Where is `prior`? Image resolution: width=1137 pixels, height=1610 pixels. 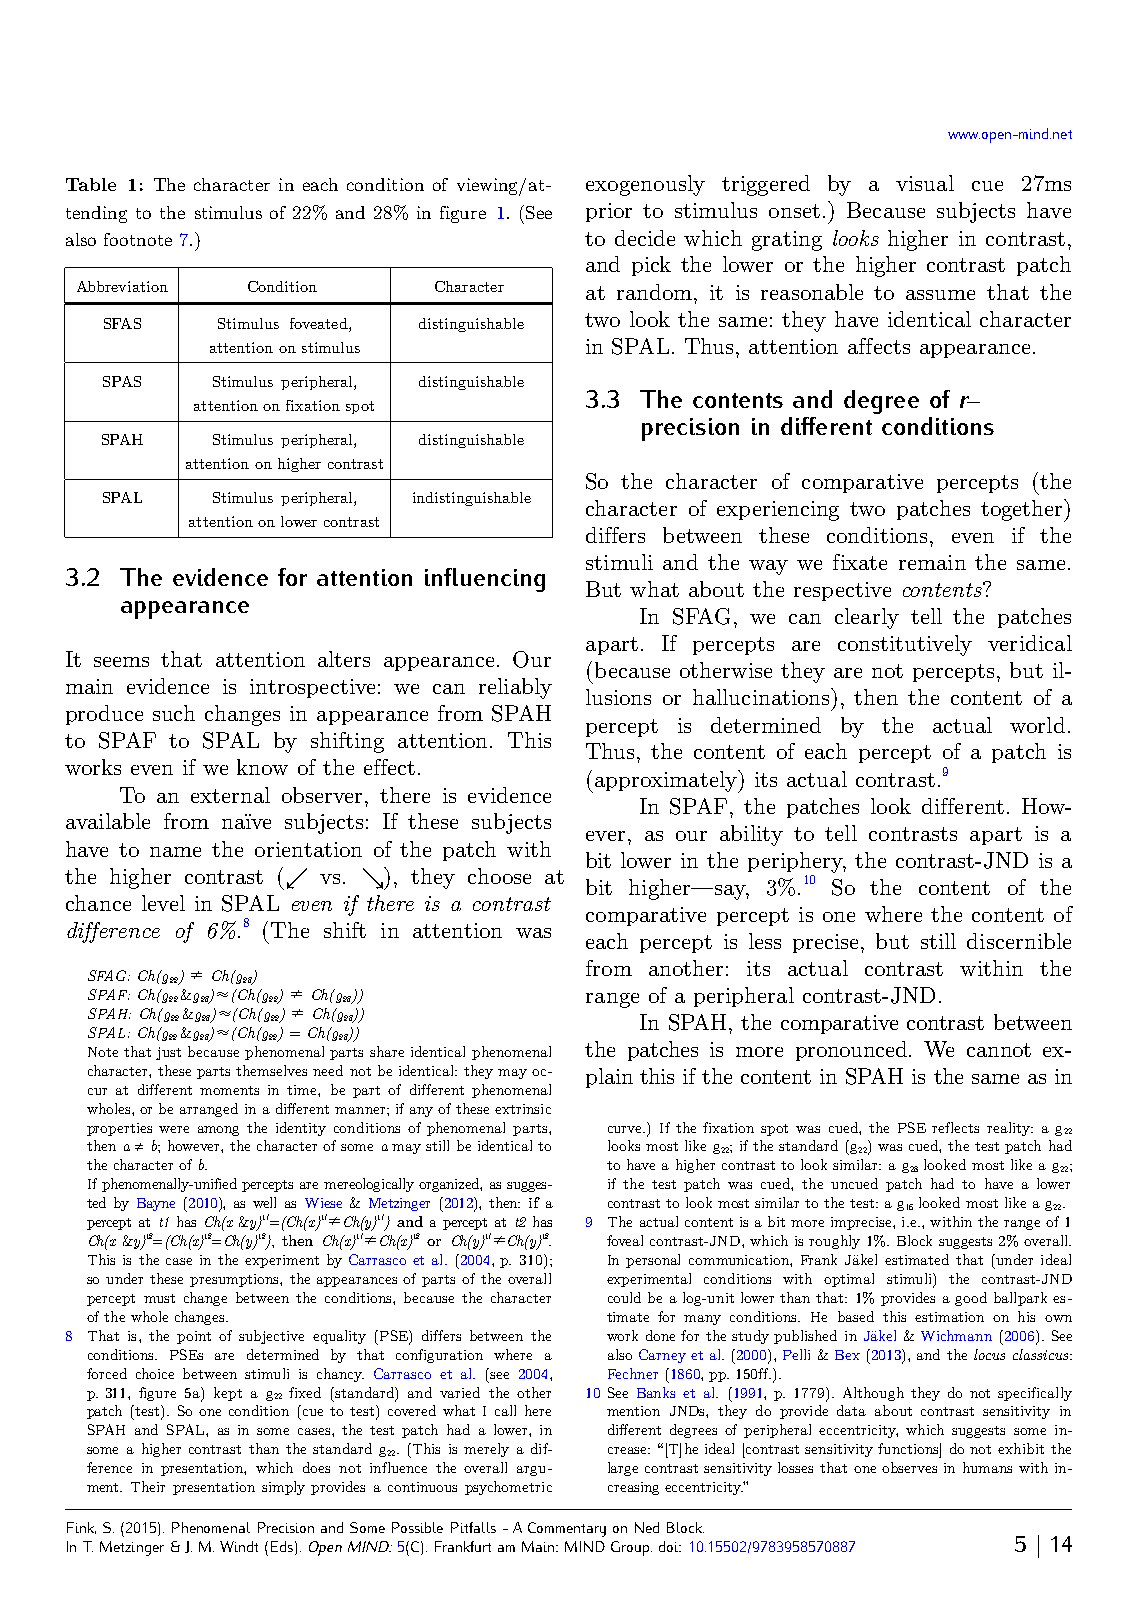
prior is located at coordinates (609, 212).
